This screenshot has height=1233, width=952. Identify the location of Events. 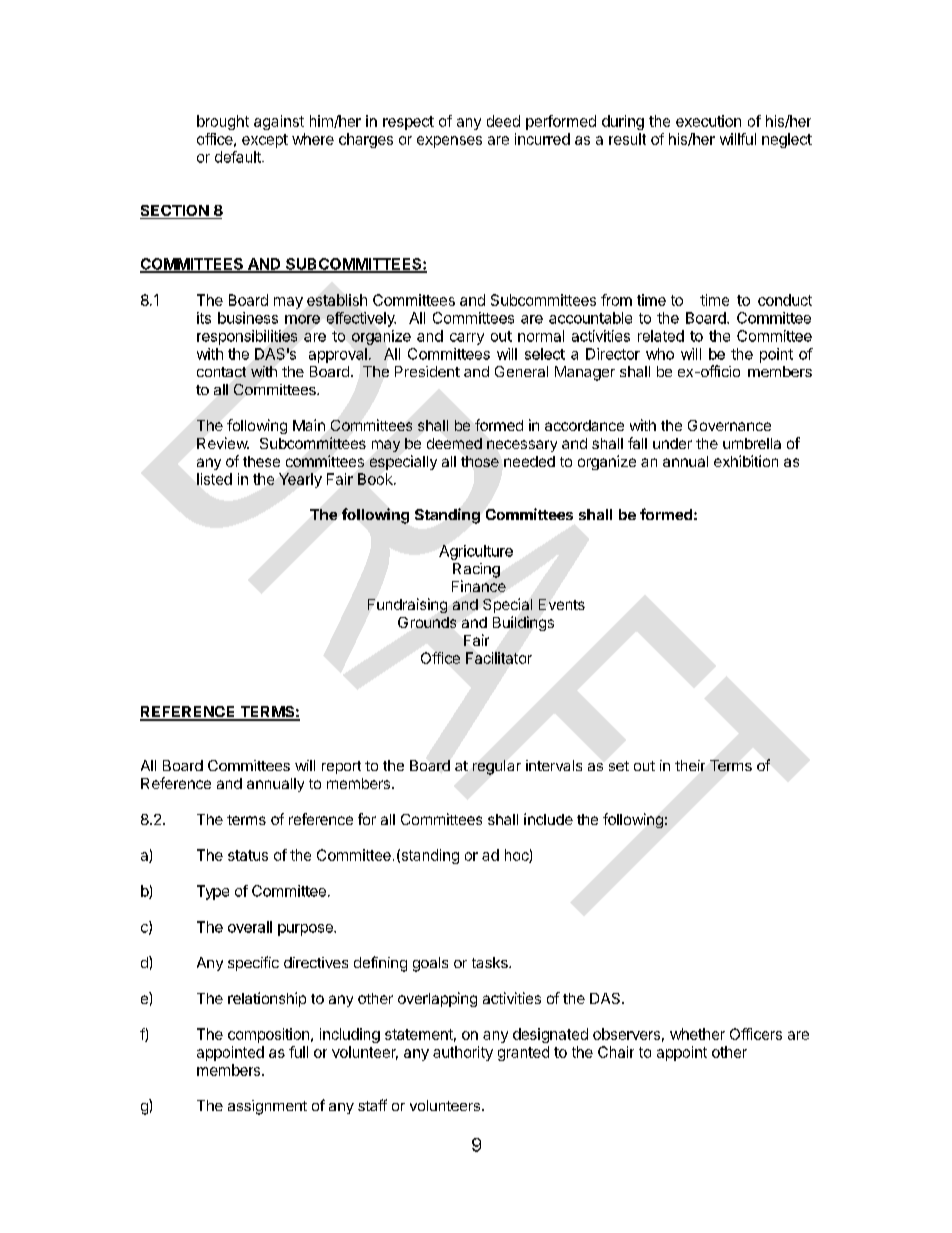
(562, 604).
